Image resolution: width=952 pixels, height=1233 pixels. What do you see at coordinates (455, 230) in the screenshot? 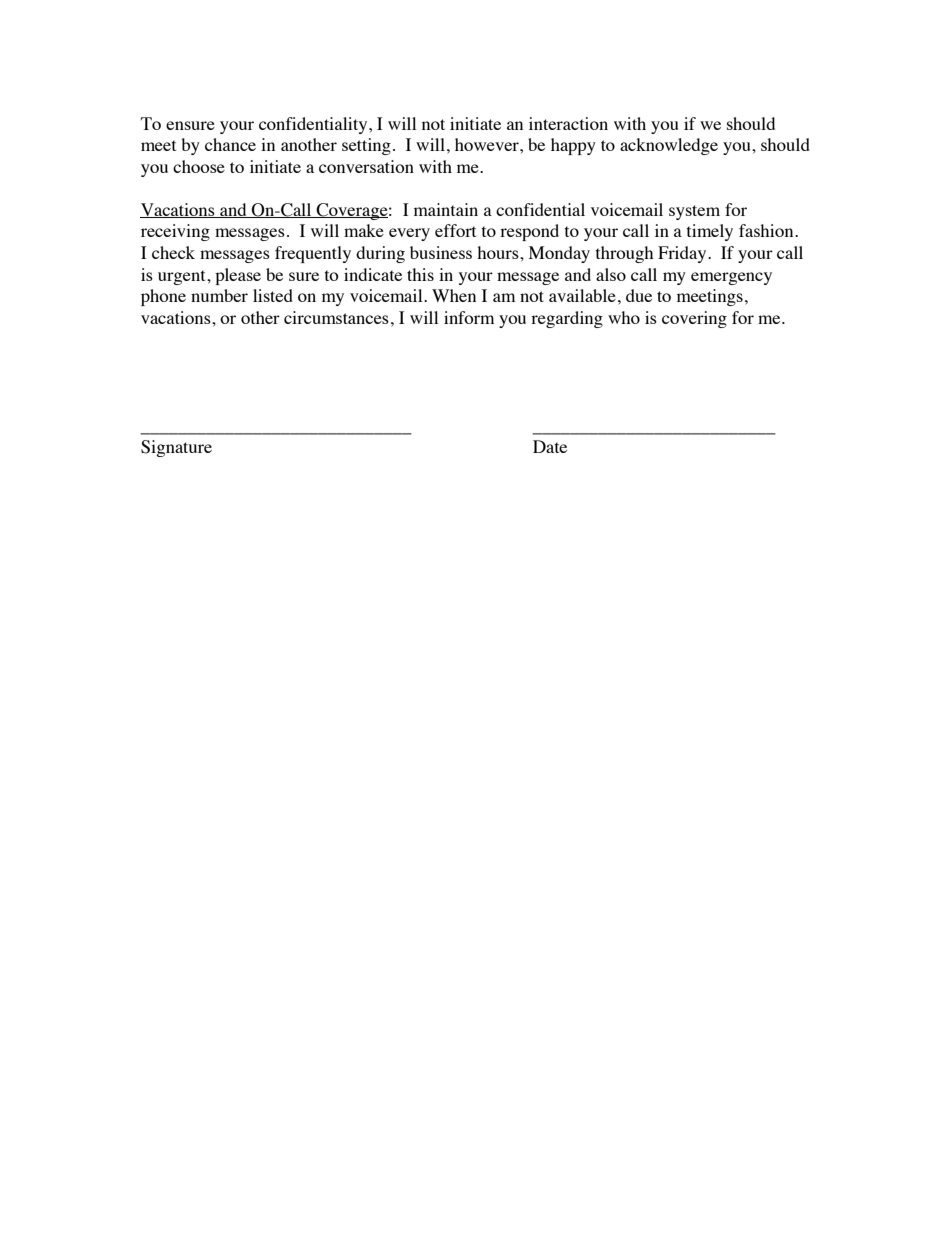
I see `effort` at bounding box center [455, 230].
